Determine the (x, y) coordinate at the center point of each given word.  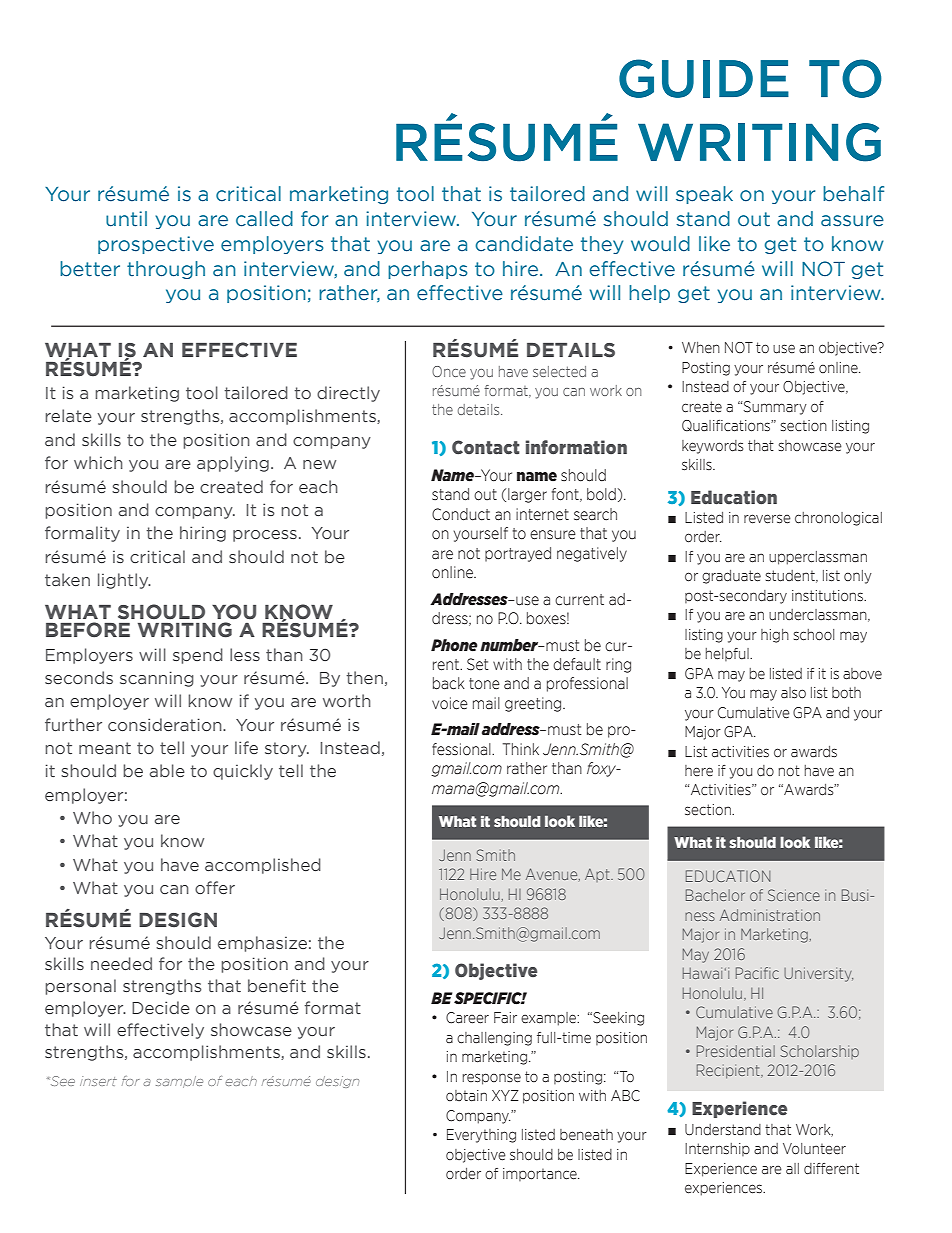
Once (449, 371)
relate (68, 415)
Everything (481, 1136)
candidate (524, 244)
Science (794, 895)
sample (179, 1082)
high (775, 636)
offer (215, 887)
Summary (775, 408)
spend (198, 656)
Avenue (553, 874)
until (126, 219)
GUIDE (704, 78)
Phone (454, 645)
